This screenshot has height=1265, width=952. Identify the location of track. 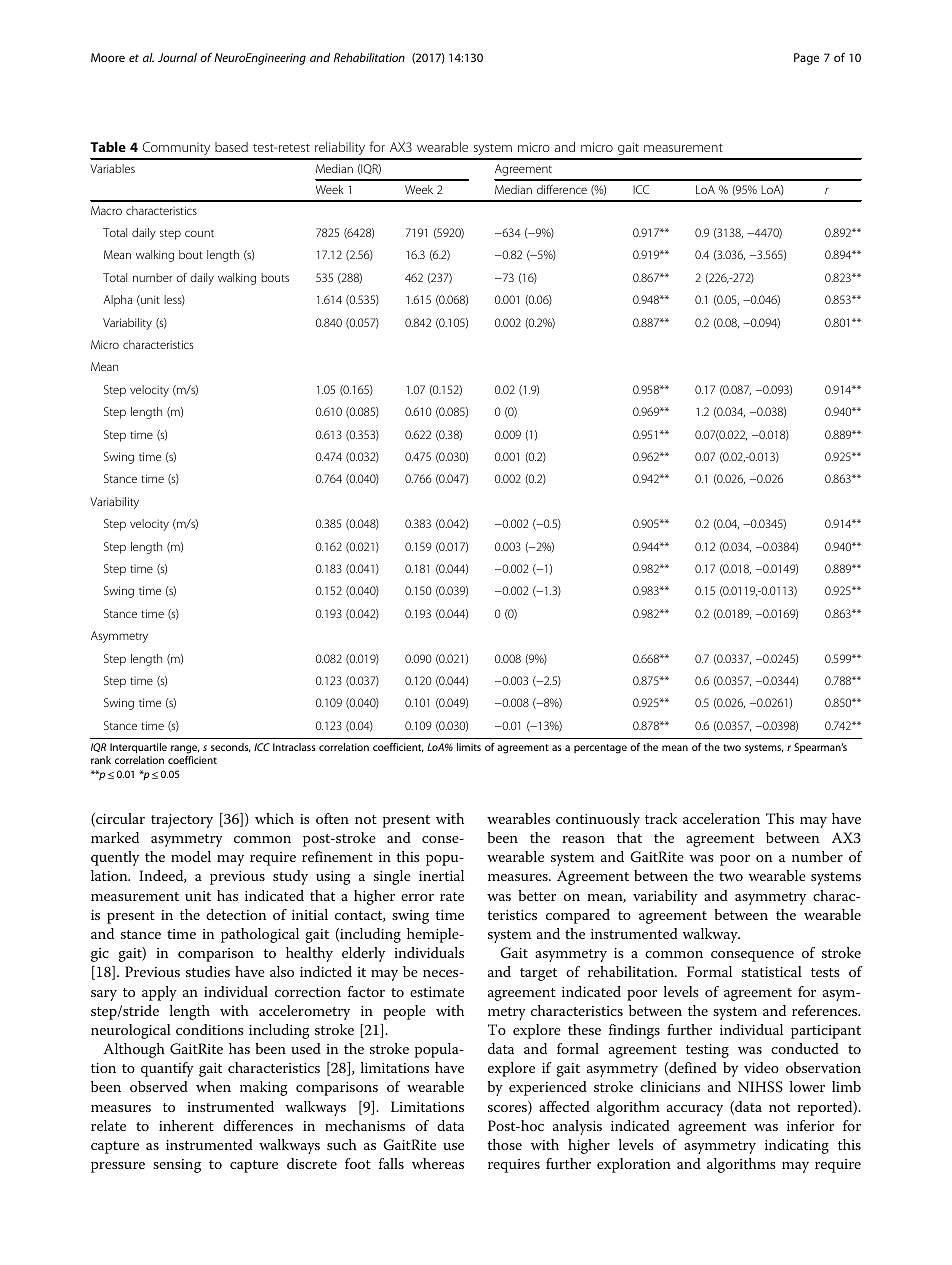
(661, 818).
